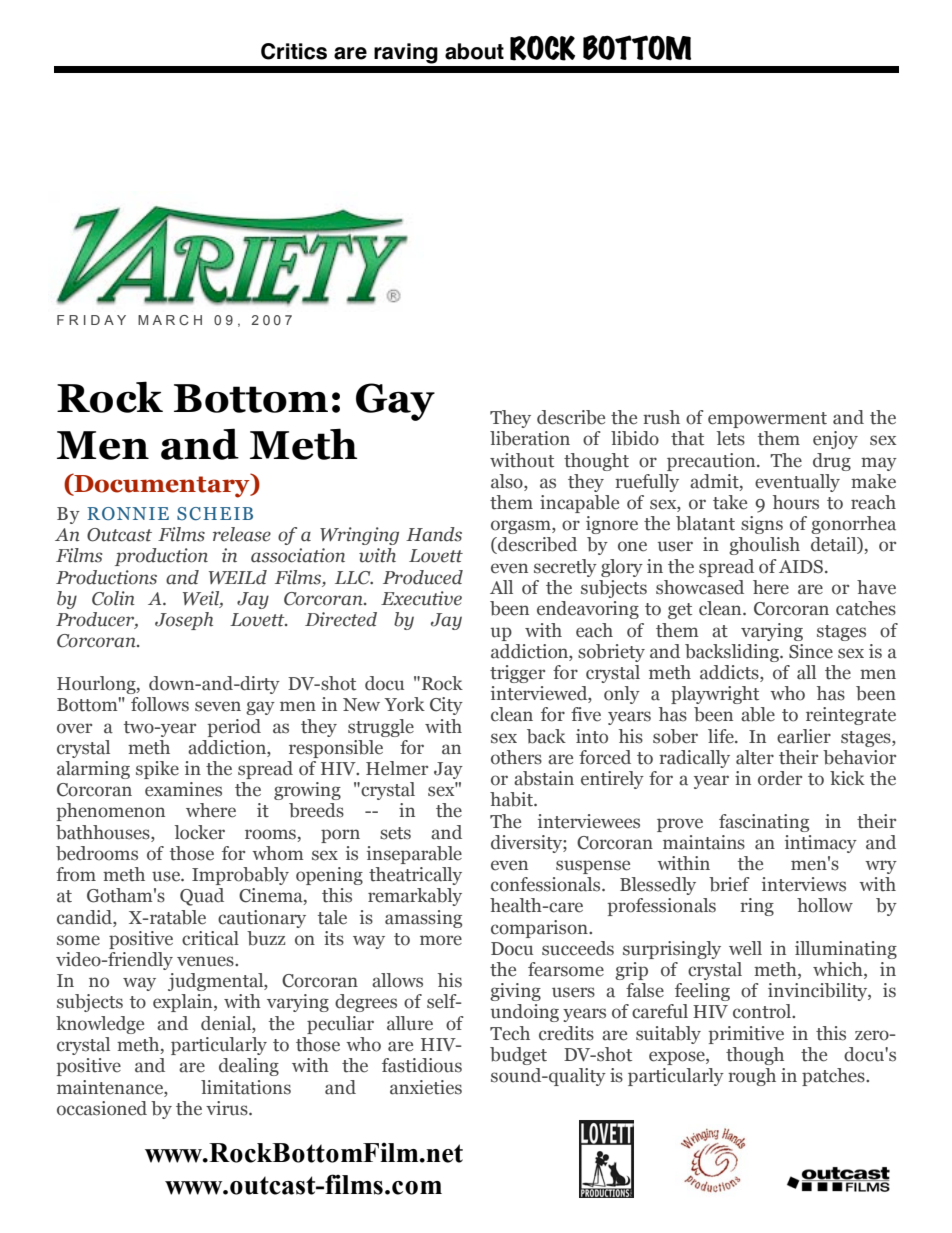 The image size is (952, 1233). I want to click on Critics, so click(294, 51).
